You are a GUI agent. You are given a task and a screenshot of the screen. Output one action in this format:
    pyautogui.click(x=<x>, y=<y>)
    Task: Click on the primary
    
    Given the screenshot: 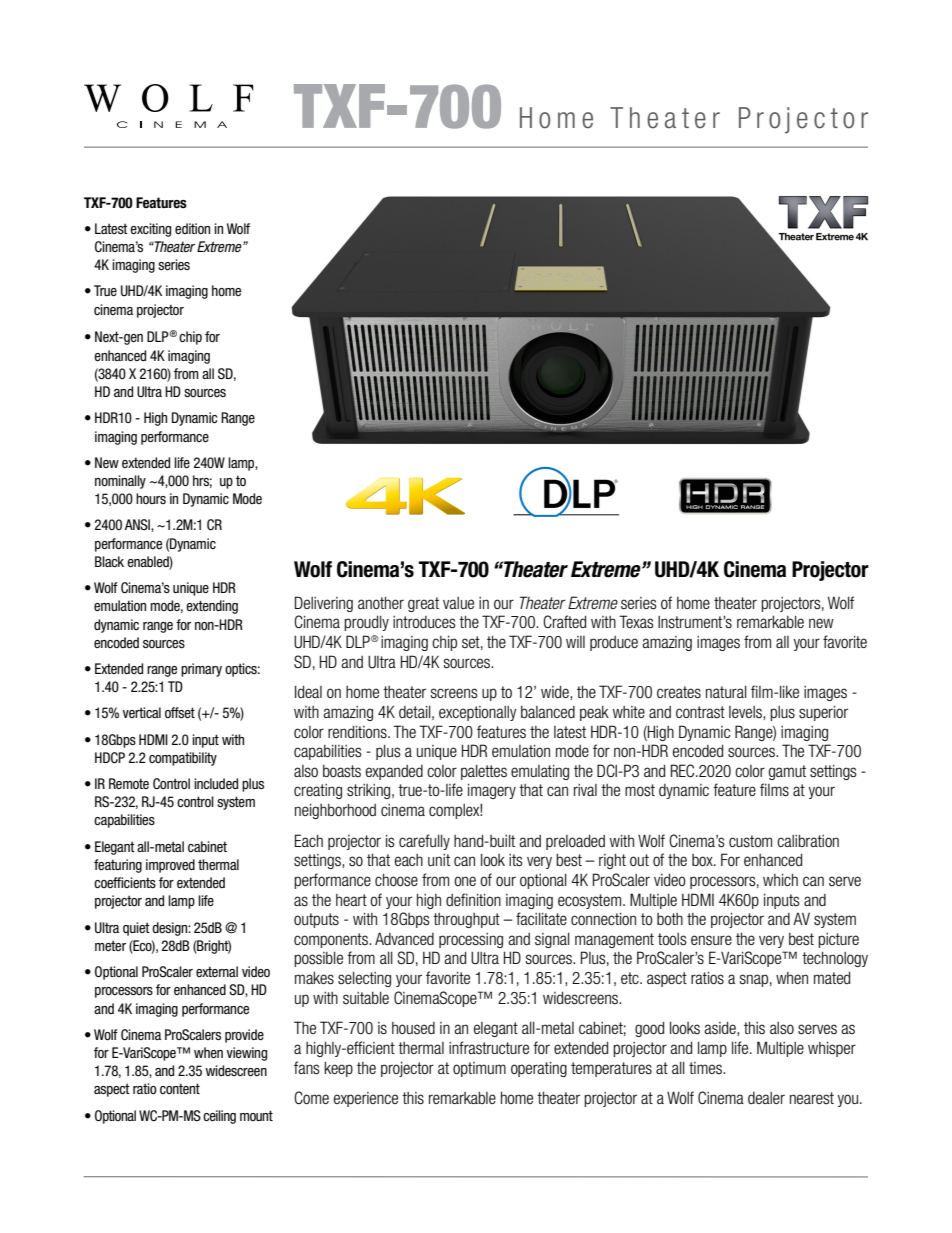 What is the action you would take?
    pyautogui.click(x=201, y=670)
